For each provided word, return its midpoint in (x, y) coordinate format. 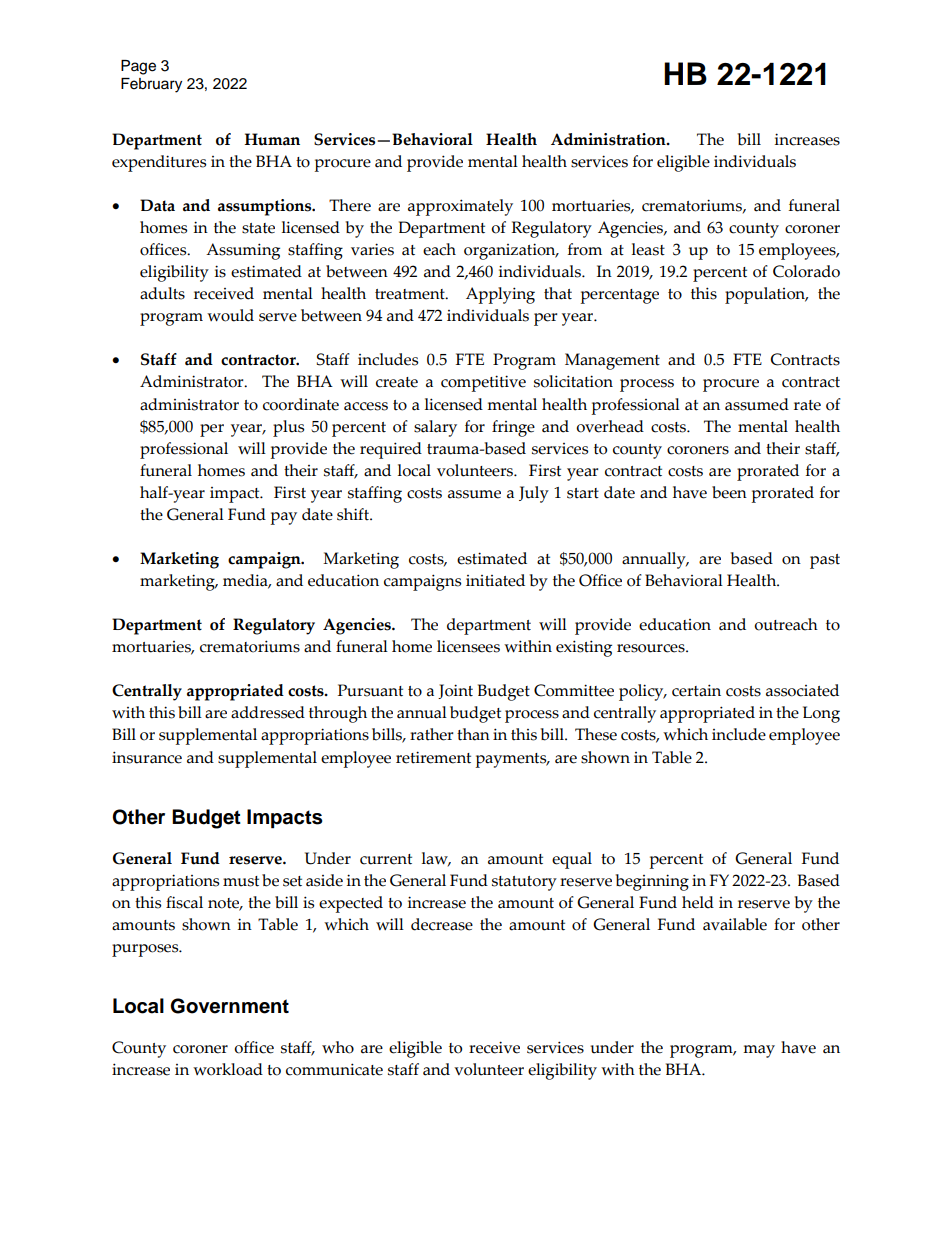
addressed (268, 712)
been (729, 492)
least (648, 249)
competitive (483, 383)
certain (696, 690)
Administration (609, 139)
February (151, 85)
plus (288, 428)
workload (228, 1069)
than (473, 734)
